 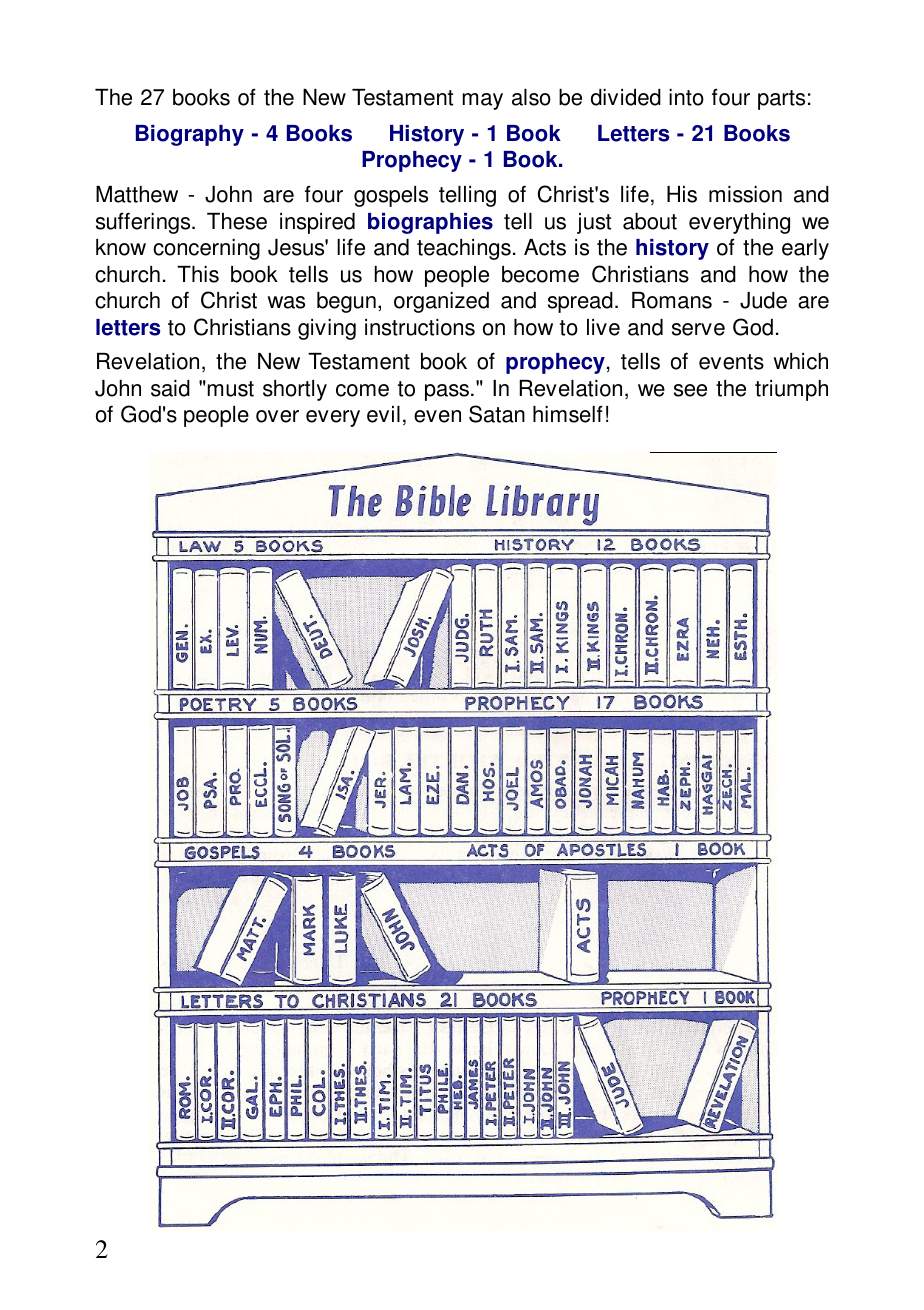 I want to click on must, so click(x=231, y=389).
